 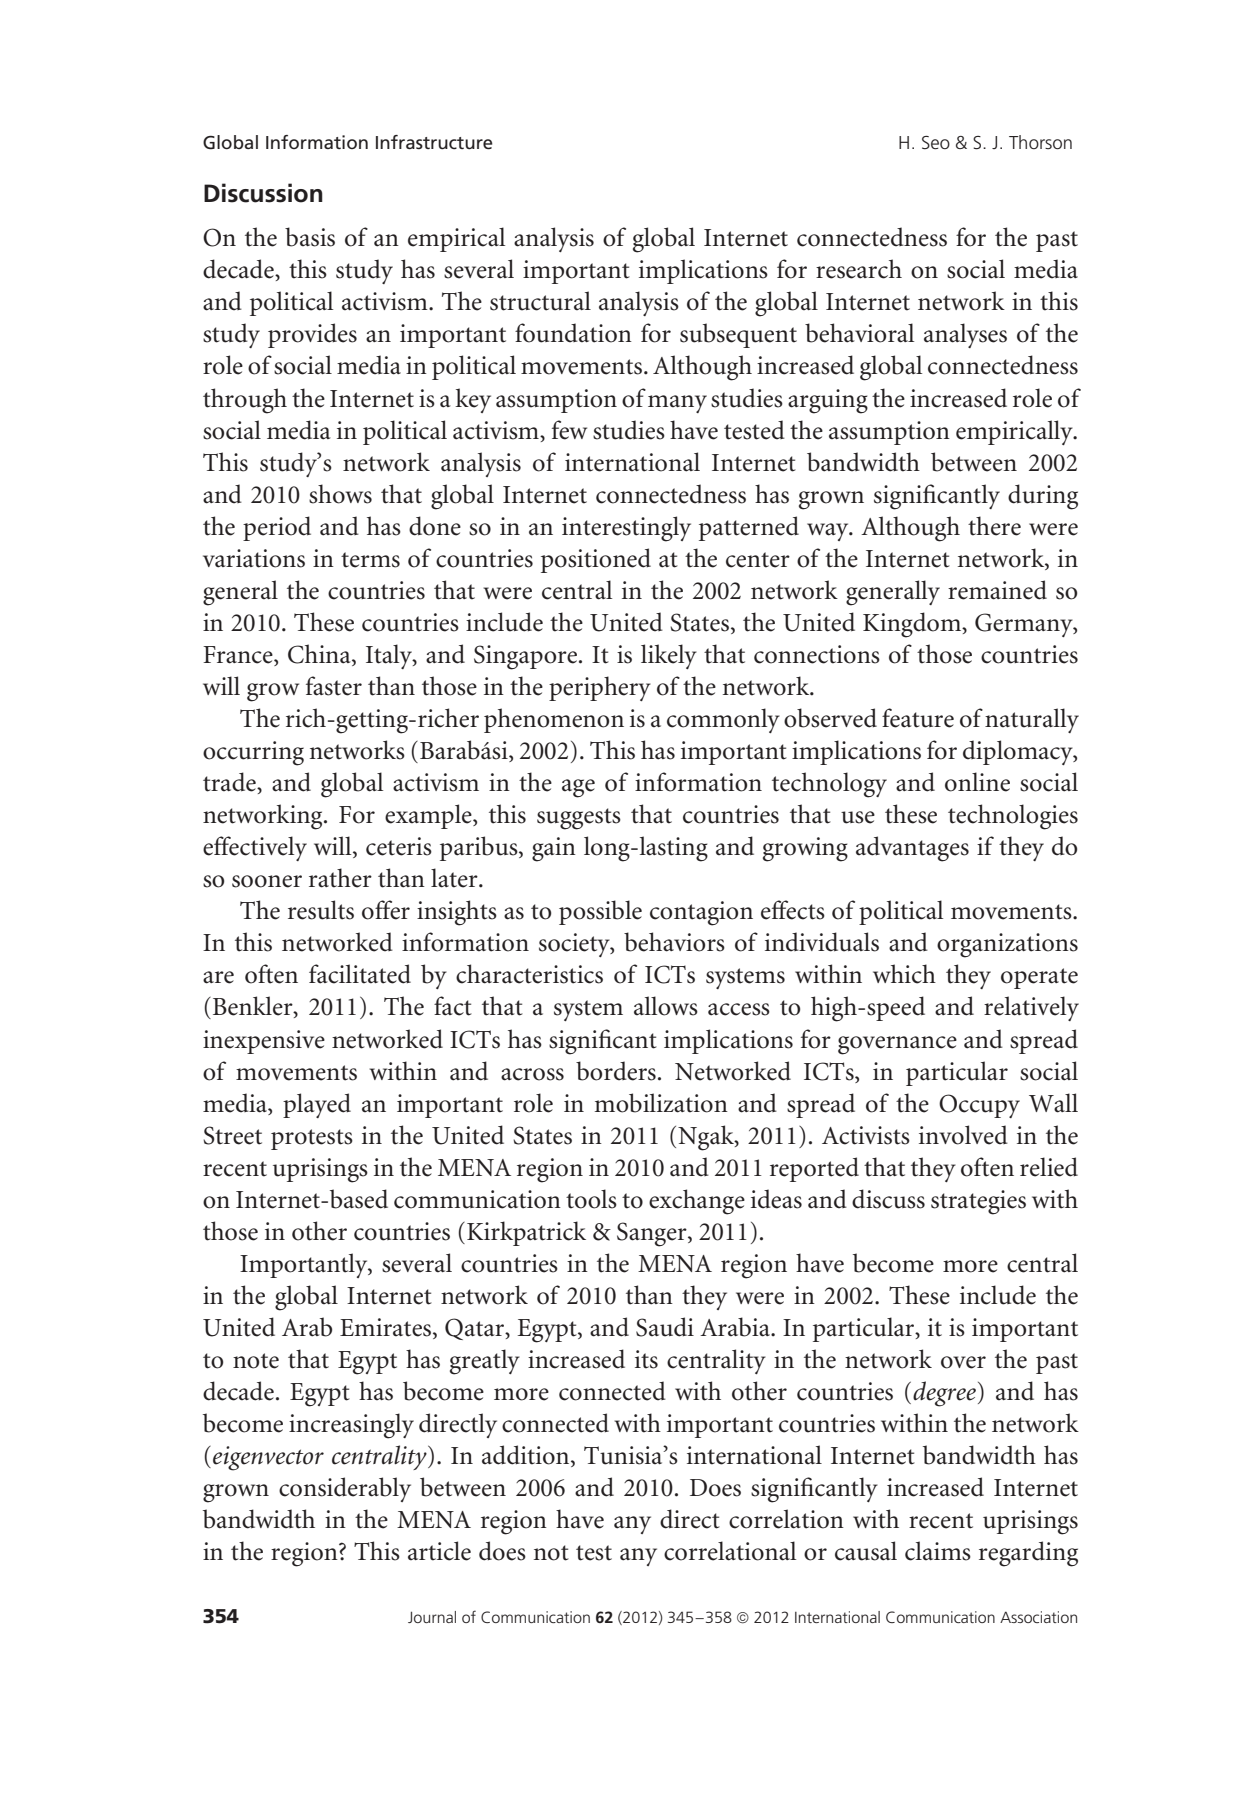 What do you see at coordinates (600, 912) in the page?
I see `possible` at bounding box center [600, 912].
